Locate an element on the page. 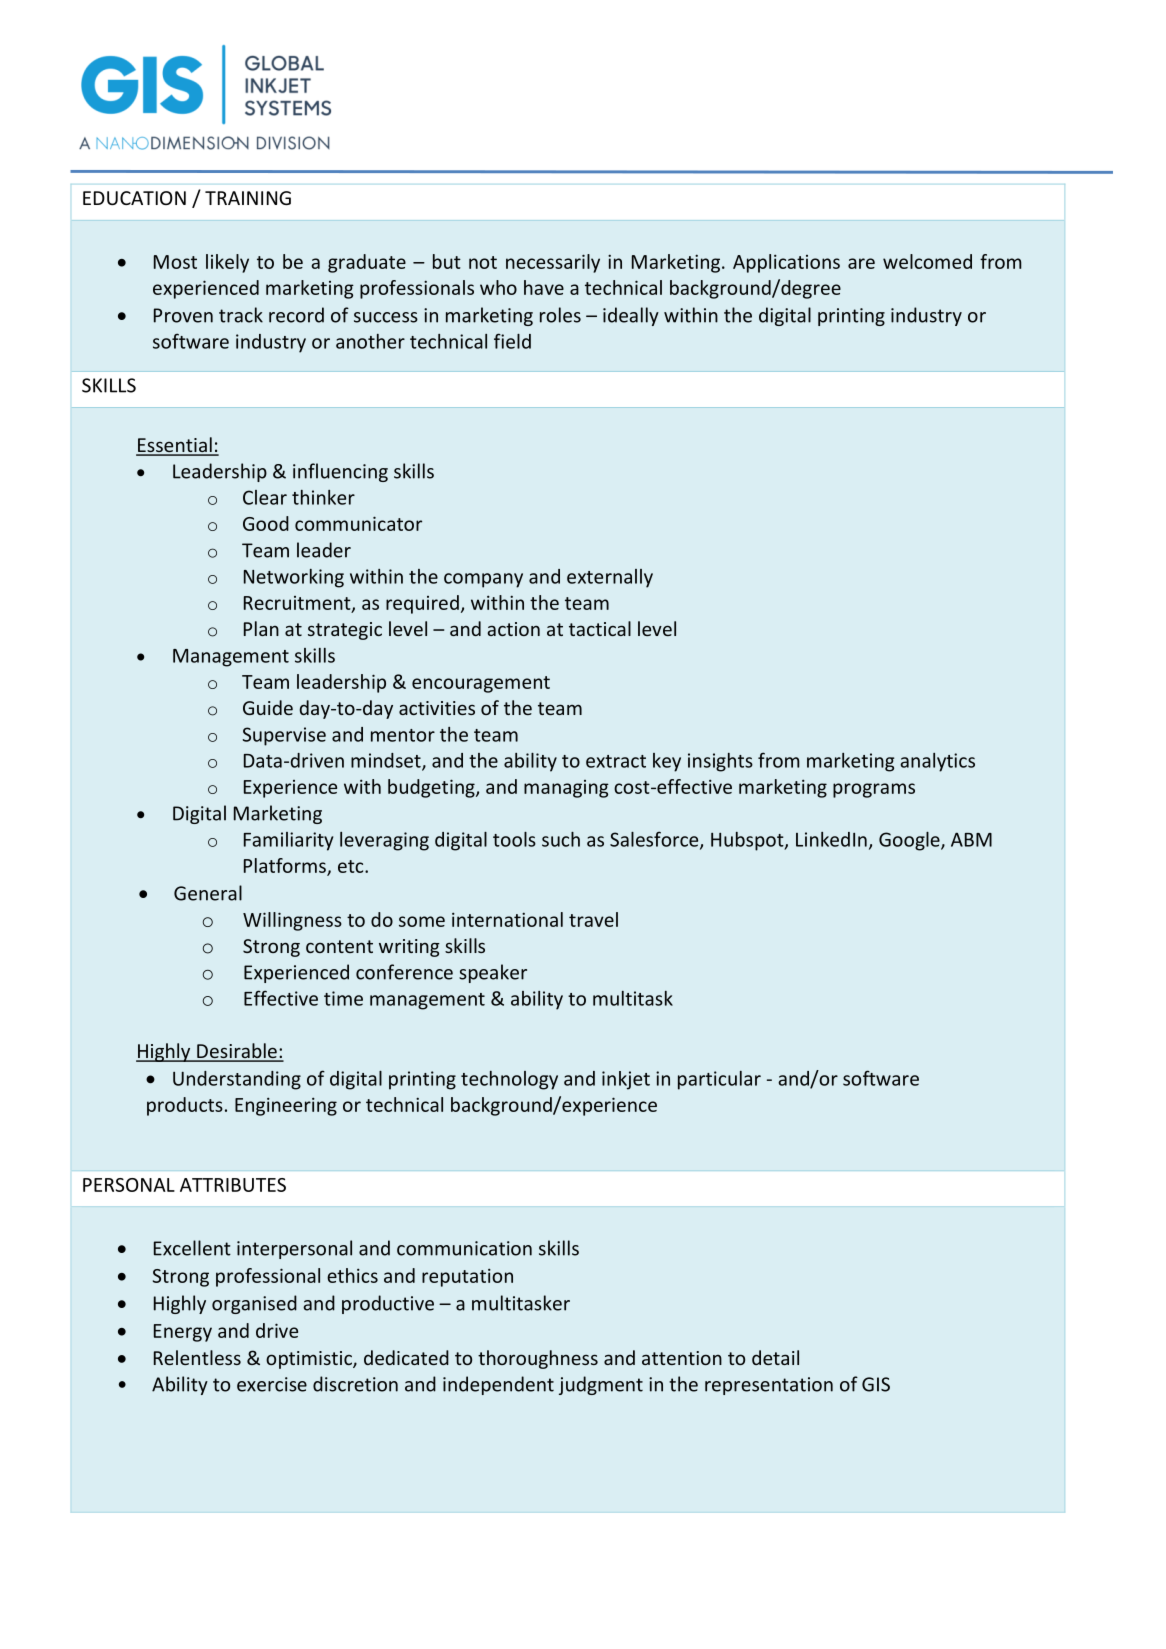 This document has height=1649, width=1166. roles is located at coordinates (560, 315).
